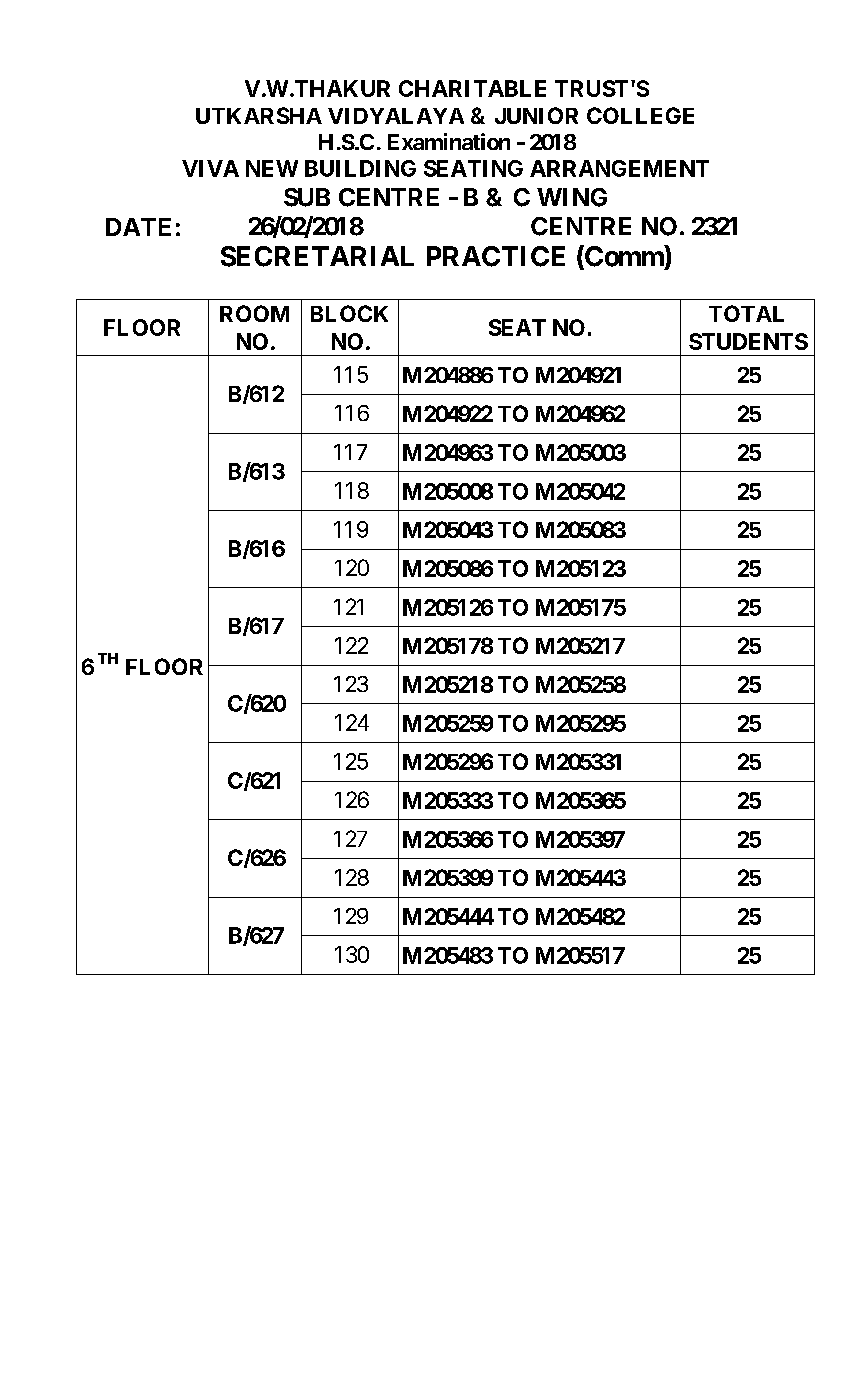 The width and height of the page is (849, 1400). Describe the element at coordinates (619, 168) in the page. I see `ARRANGEMENT` at that location.
